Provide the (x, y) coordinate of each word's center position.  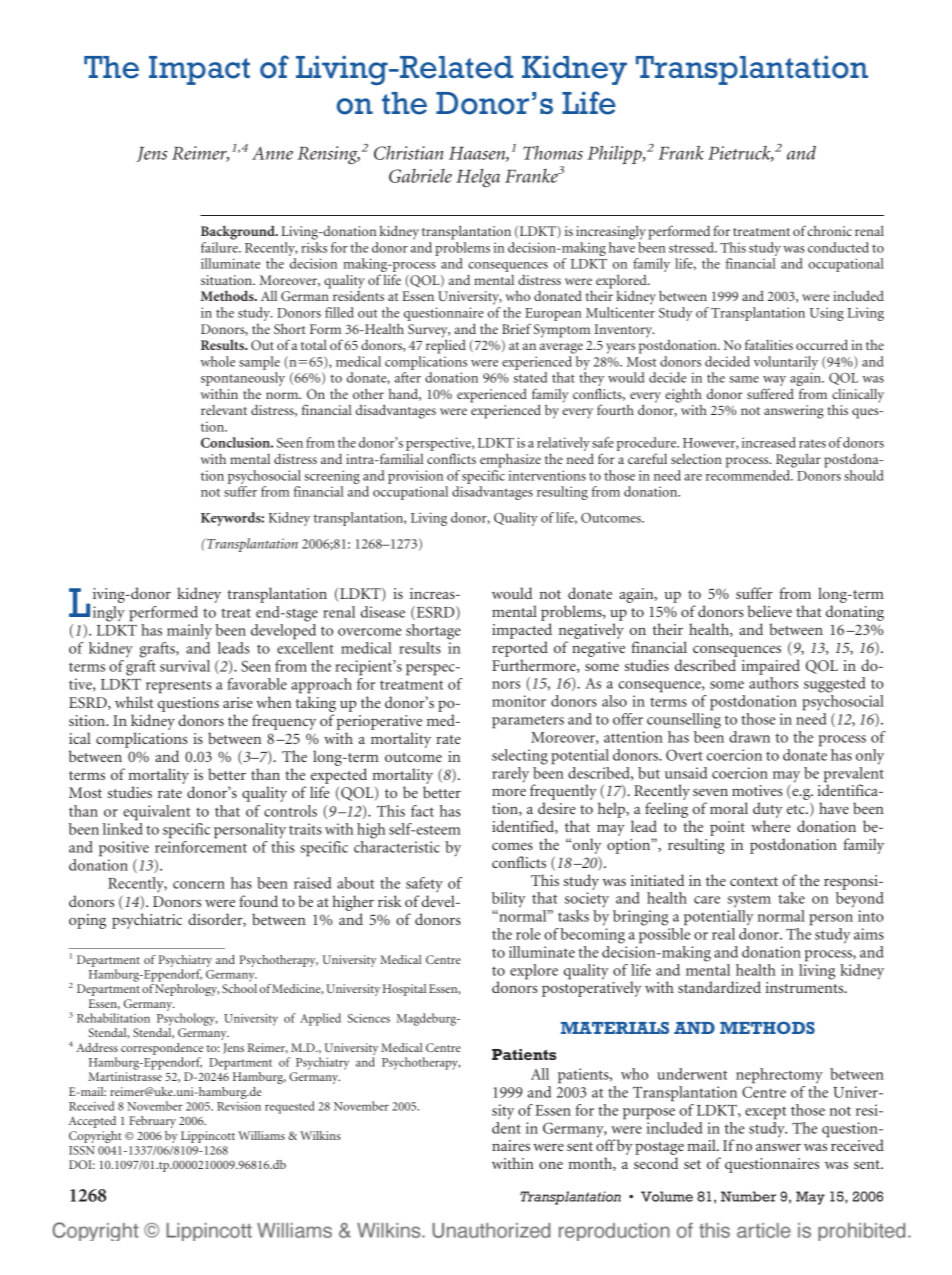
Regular (798, 460)
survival (185, 666)
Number (748, 1196)
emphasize (510, 460)
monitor (519, 701)
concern (199, 885)
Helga (478, 177)
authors (773, 683)
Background (239, 232)
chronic (829, 230)
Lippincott (208, 1137)
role (528, 934)
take (791, 898)
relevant (224, 410)
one (551, 1165)
